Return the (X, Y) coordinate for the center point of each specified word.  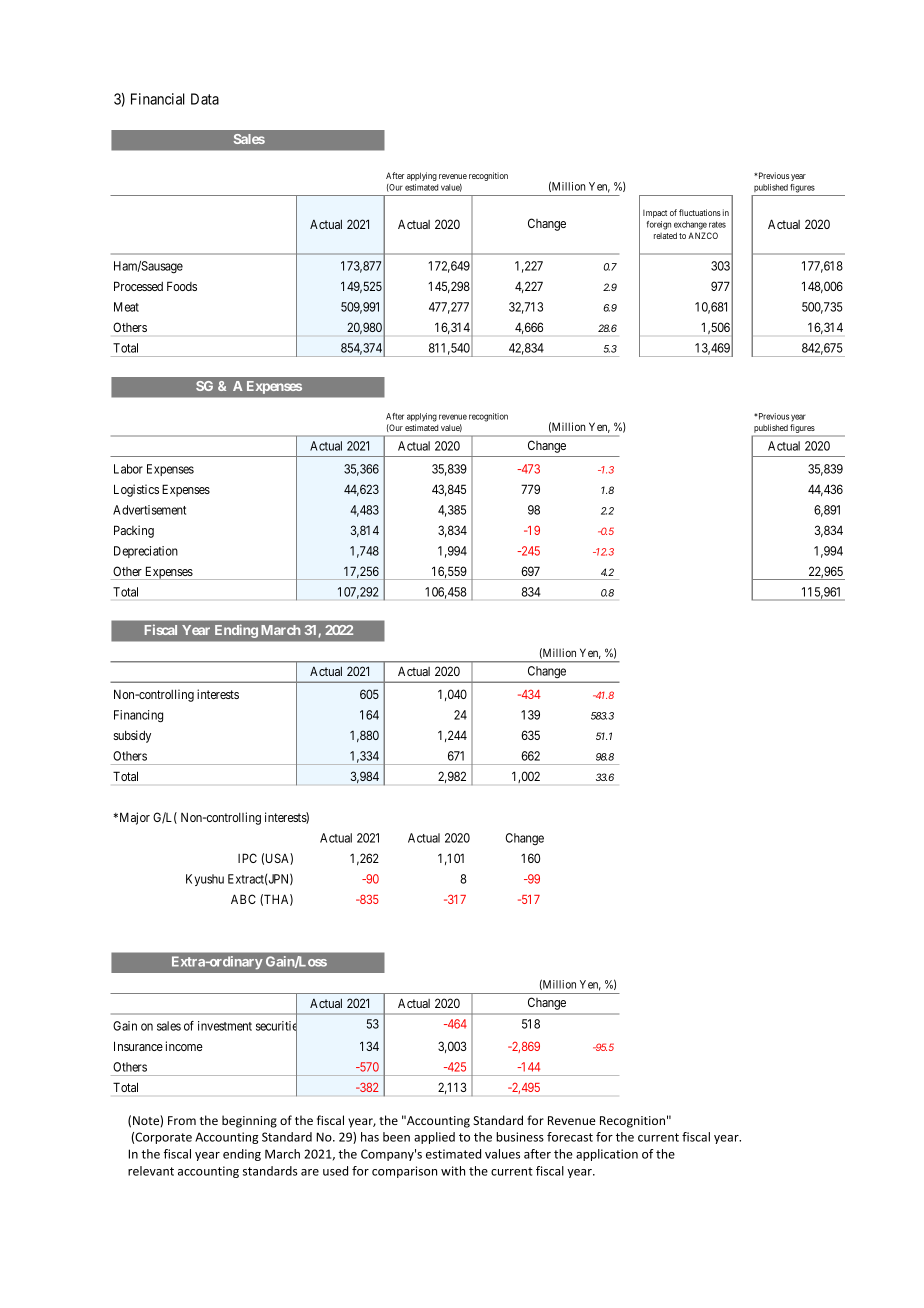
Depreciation (146, 552)
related (665, 235)
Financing (138, 716)
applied (434, 1138)
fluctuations (700, 212)
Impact (655, 214)
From (182, 1120)
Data (205, 99)
